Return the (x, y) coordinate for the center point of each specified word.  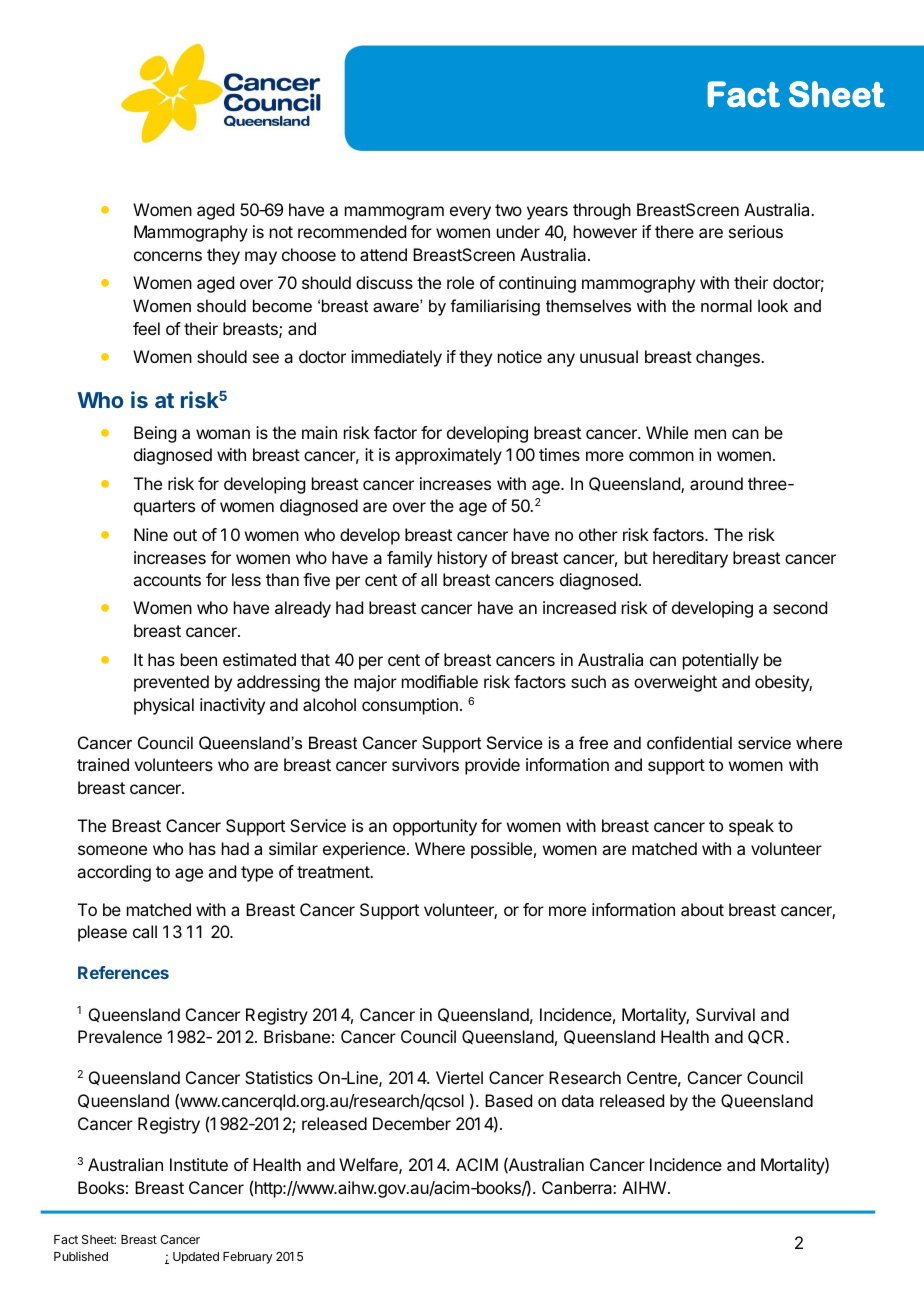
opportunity (435, 827)
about (702, 909)
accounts (167, 580)
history (462, 559)
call (145, 931)
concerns (168, 256)
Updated (196, 1258)
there (674, 231)
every (470, 213)
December (412, 1123)
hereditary (690, 559)
